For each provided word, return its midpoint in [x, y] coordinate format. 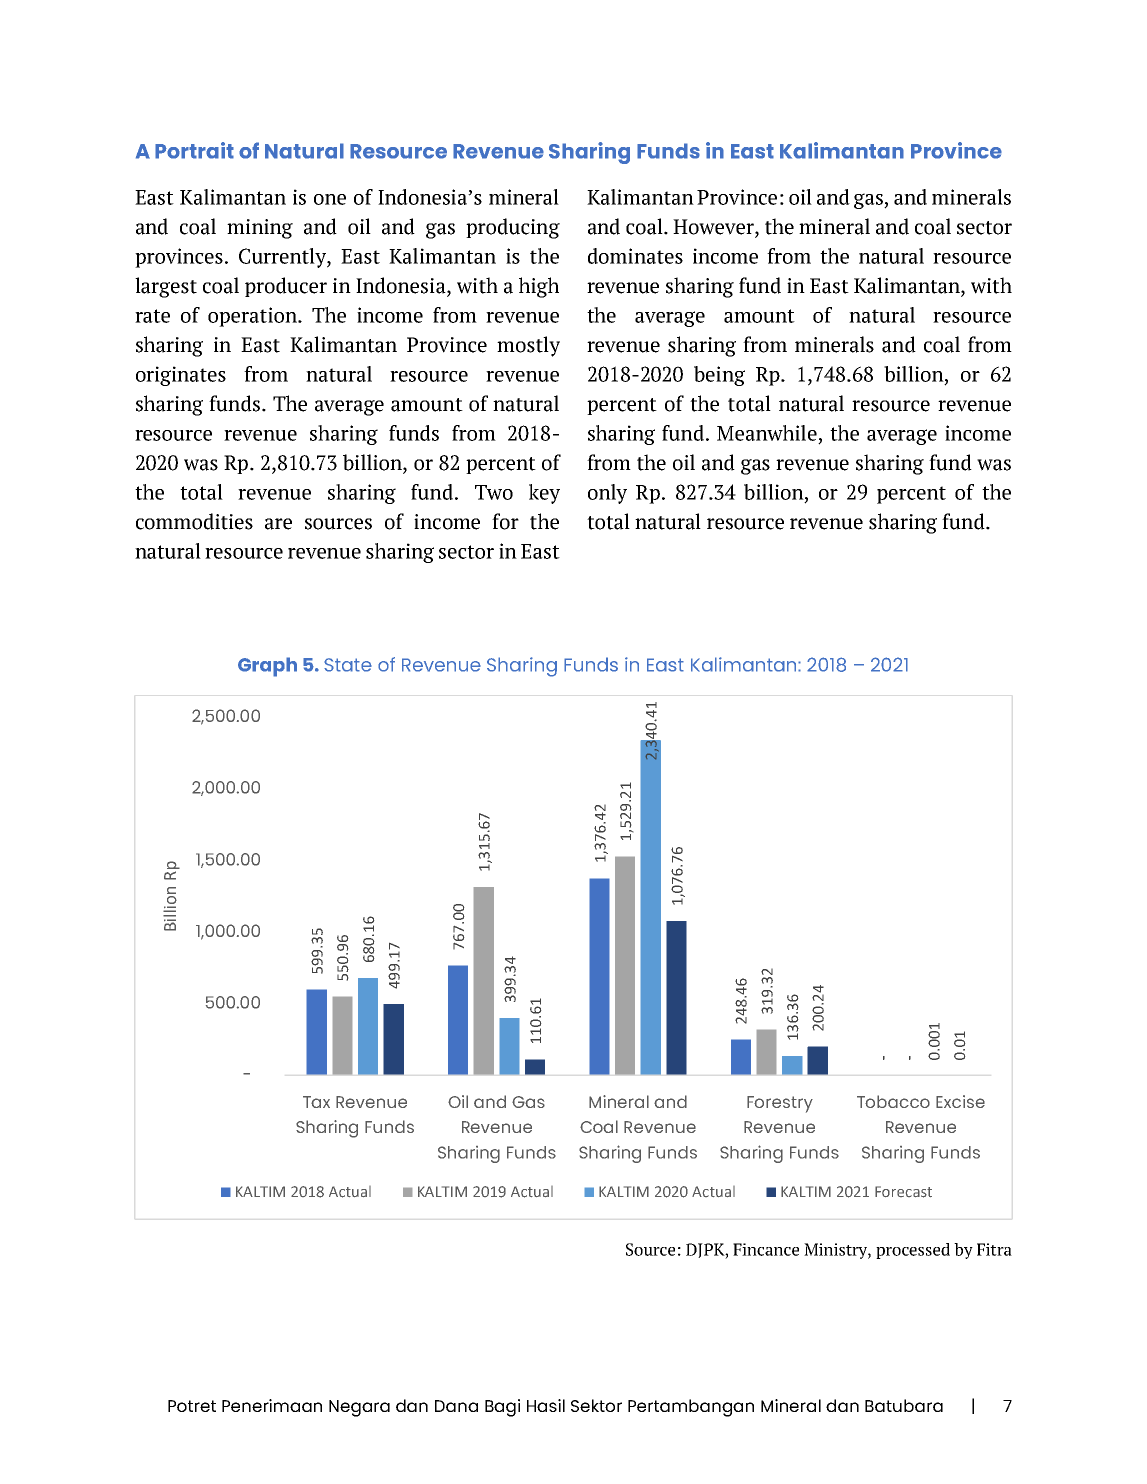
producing [513, 228]
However [714, 228]
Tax [316, 1102]
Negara [359, 1408]
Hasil [546, 1405]
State [348, 665]
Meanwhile [767, 433]
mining [260, 229]
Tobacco [893, 1101]
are [278, 524]
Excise [960, 1101]
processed [913, 1251]
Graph [267, 667]
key [544, 494]
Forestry [780, 1104]
